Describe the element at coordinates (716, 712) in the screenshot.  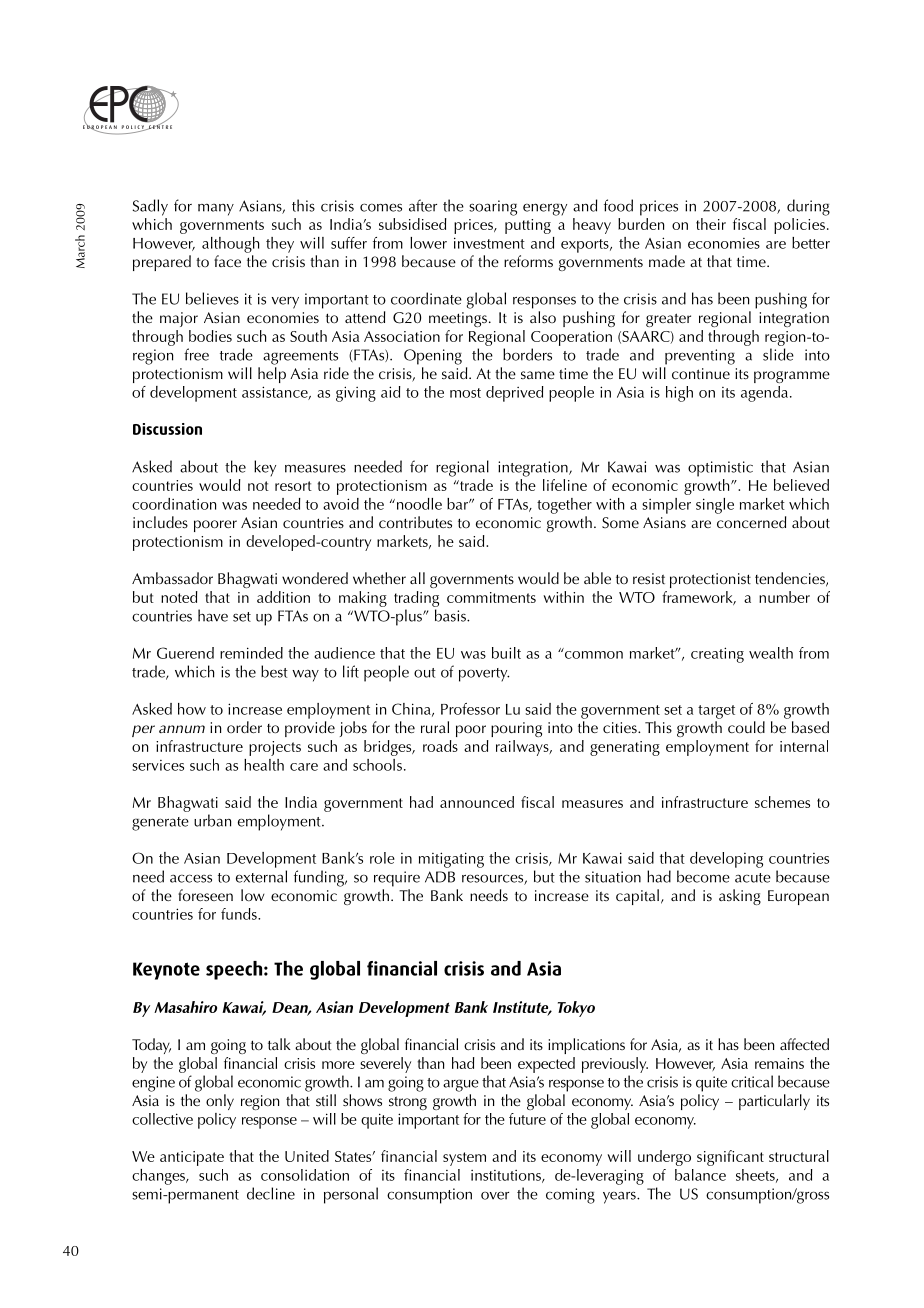
I see `target` at that location.
